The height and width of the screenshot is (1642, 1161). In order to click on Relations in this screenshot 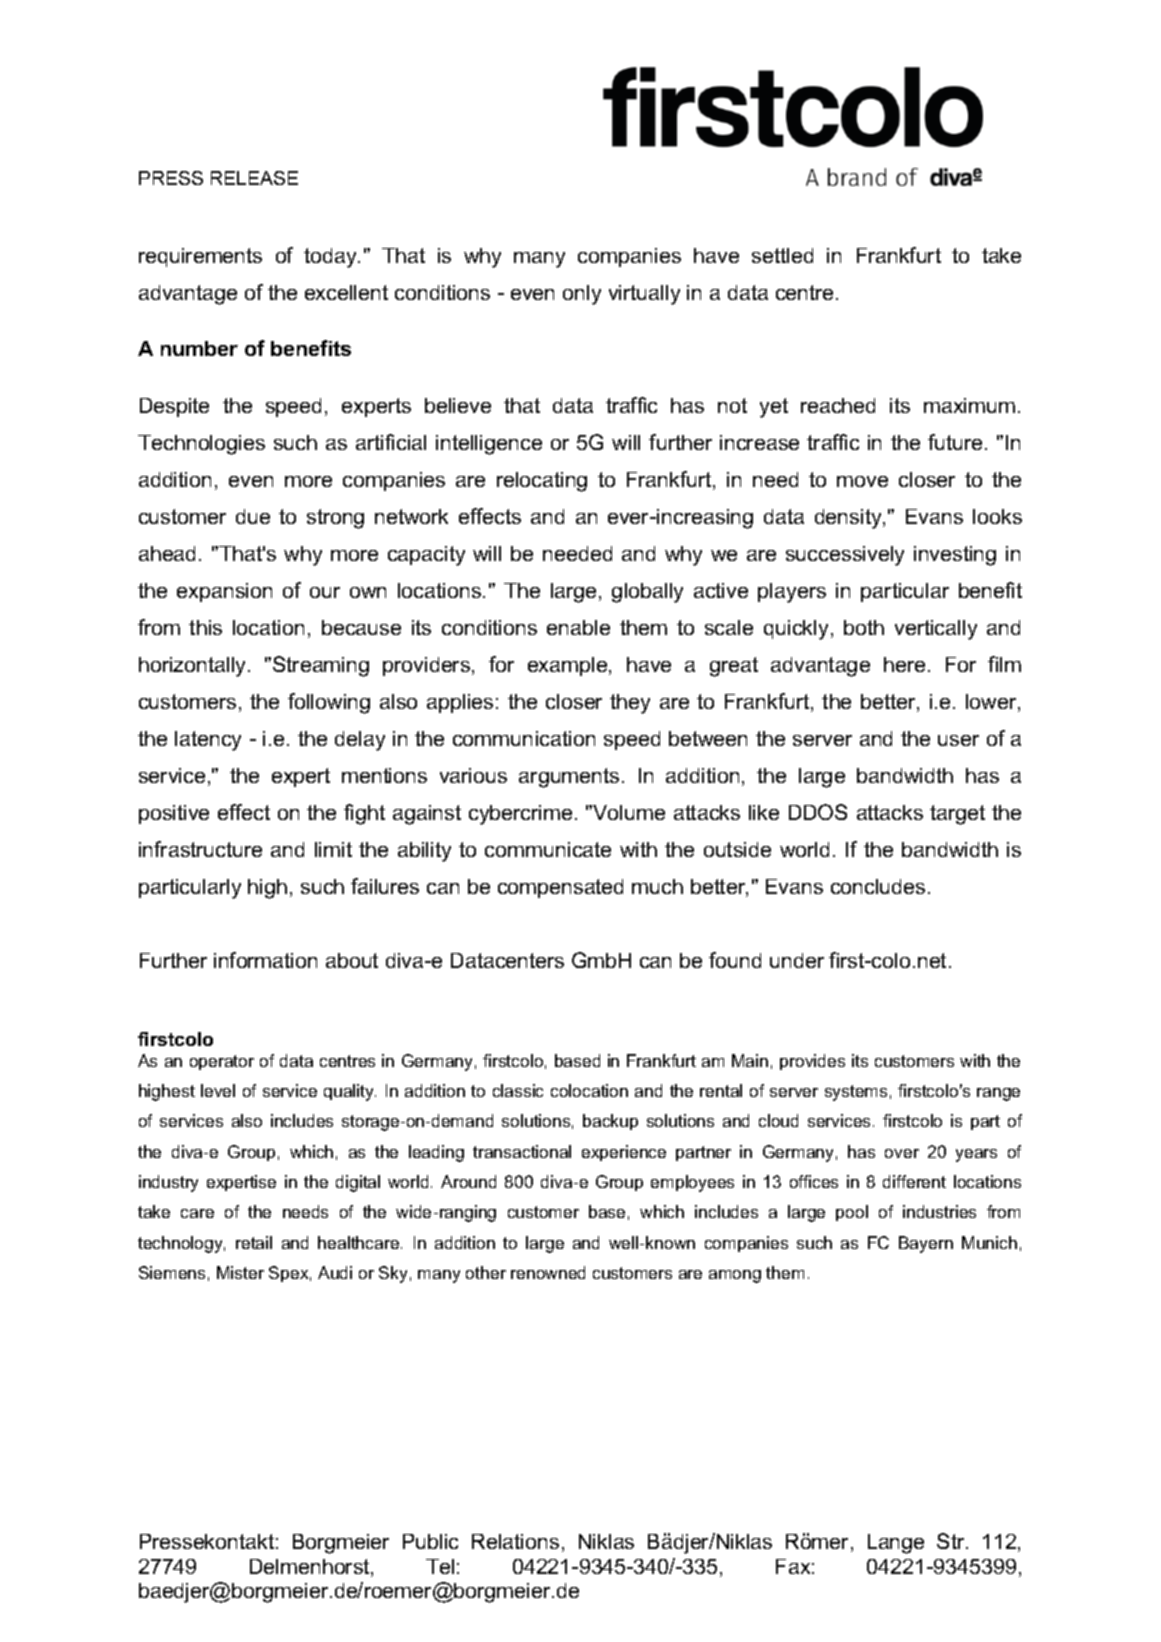, I will do `click(515, 1541)`.
